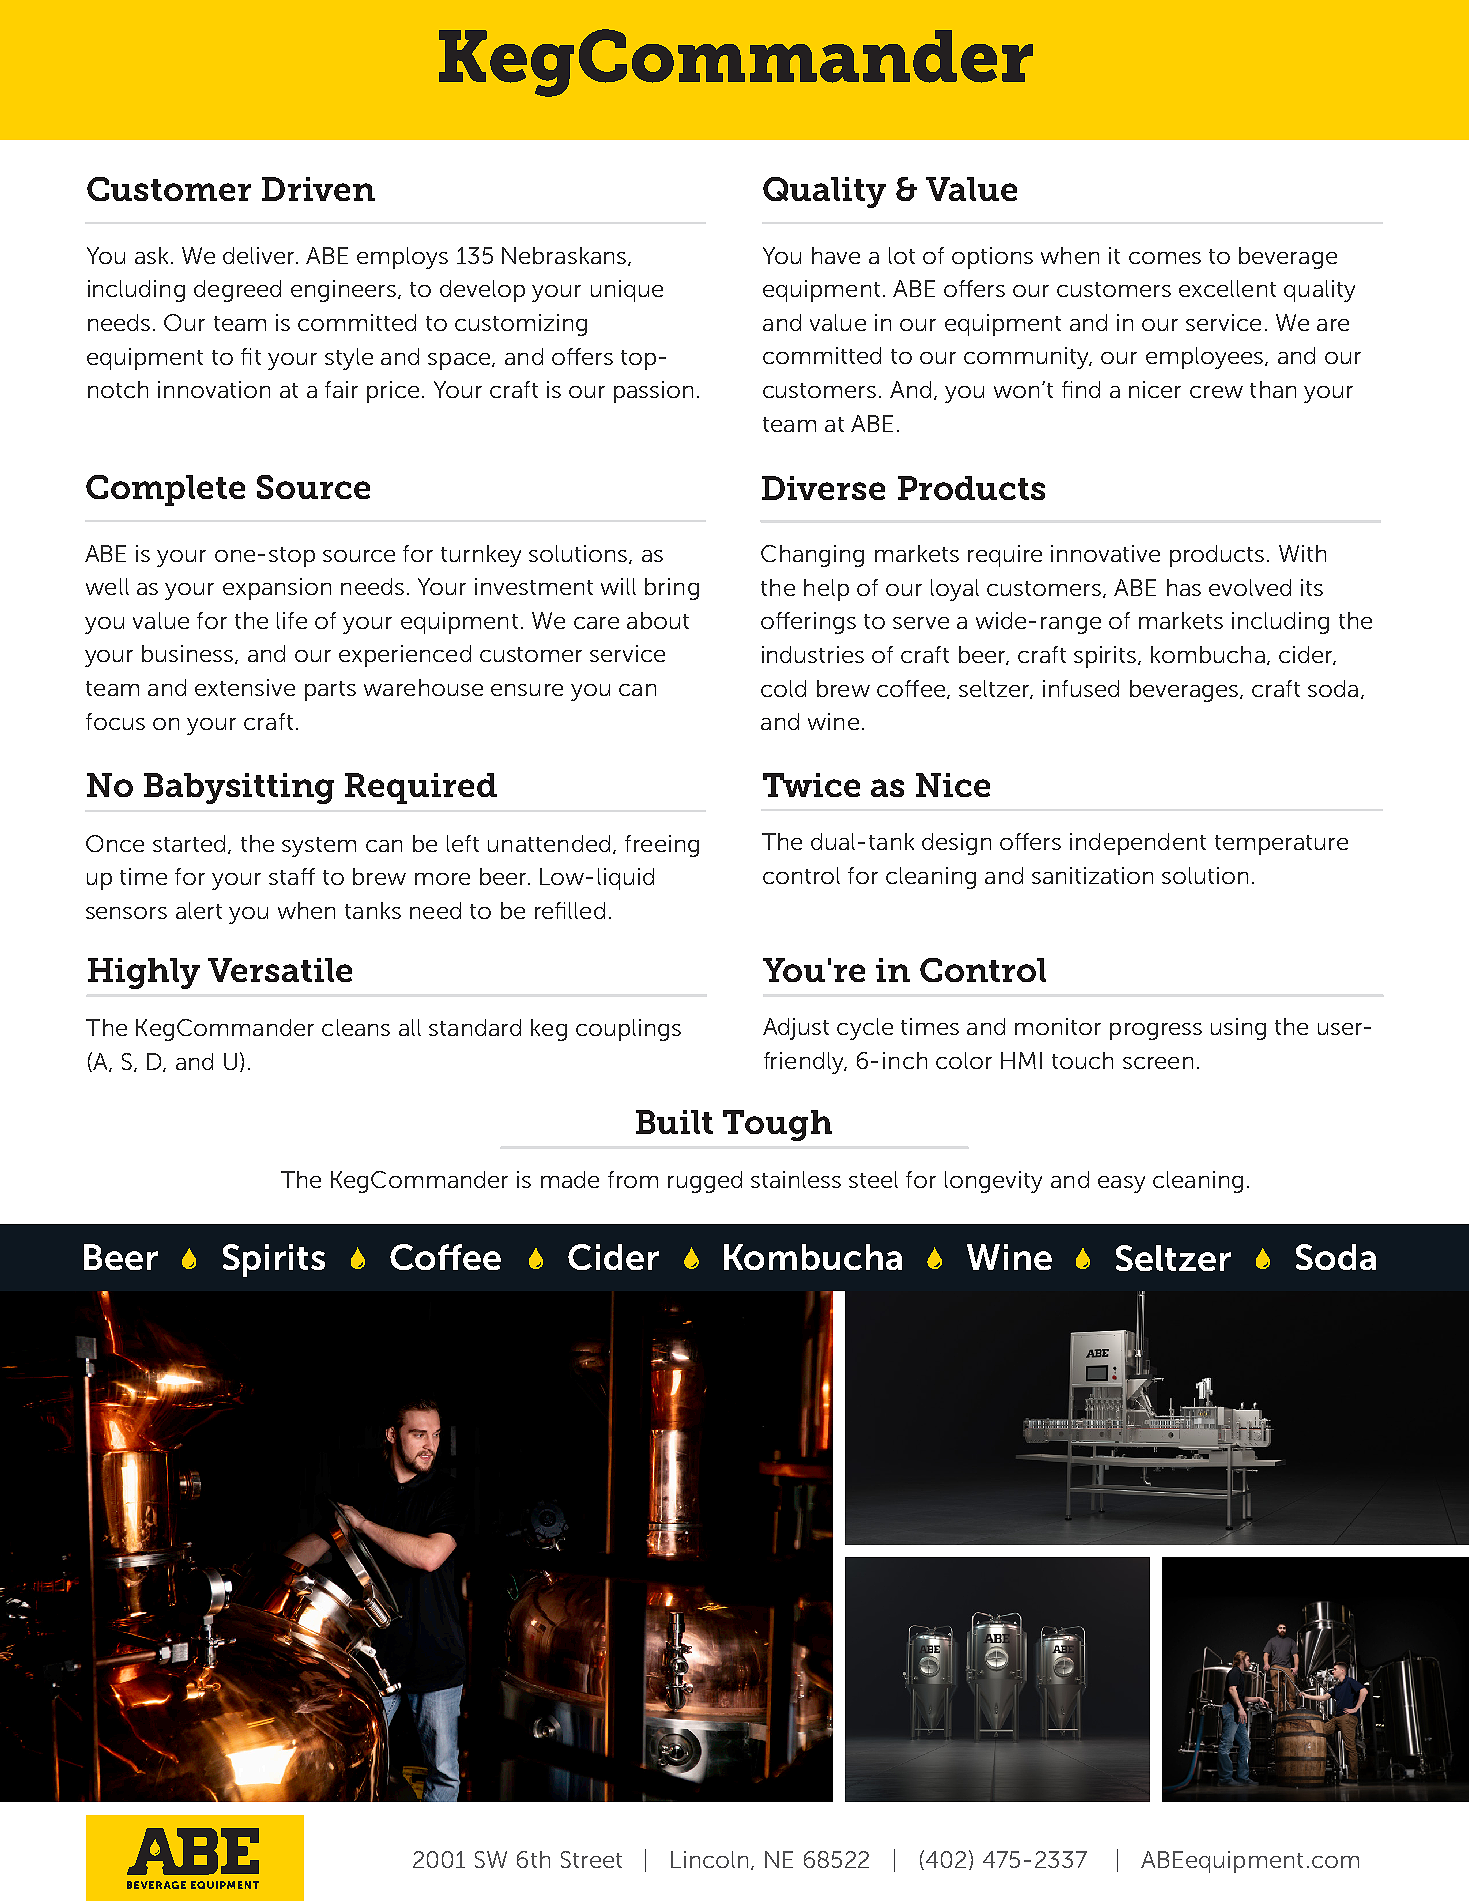 The image size is (1469, 1901). I want to click on easy, so click(1121, 1184).
